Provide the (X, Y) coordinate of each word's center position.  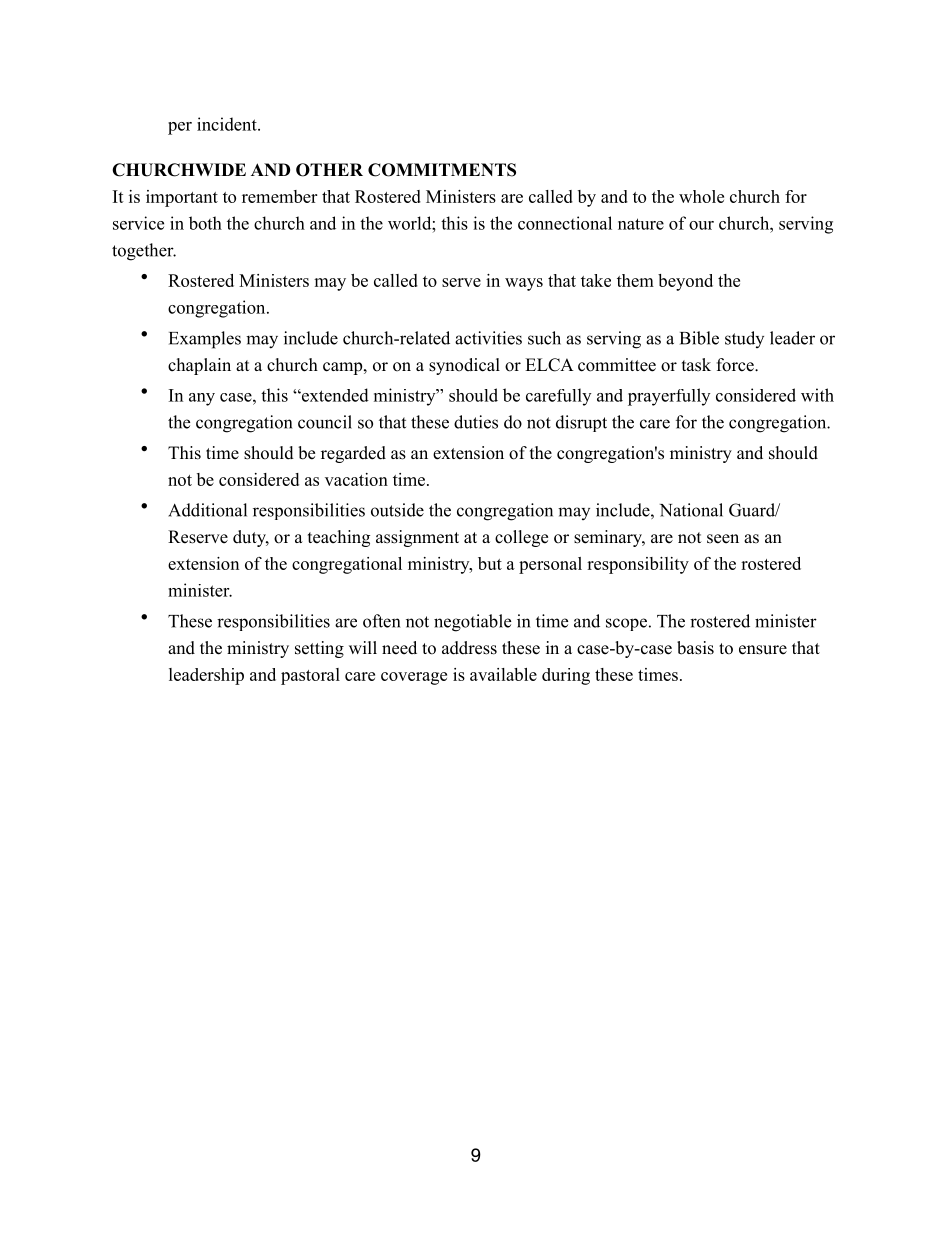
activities (488, 338)
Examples (205, 340)
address (469, 648)
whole (701, 196)
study (744, 339)
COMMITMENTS (442, 170)
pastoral (310, 676)
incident (228, 124)
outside (397, 510)
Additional (207, 510)
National (691, 510)
